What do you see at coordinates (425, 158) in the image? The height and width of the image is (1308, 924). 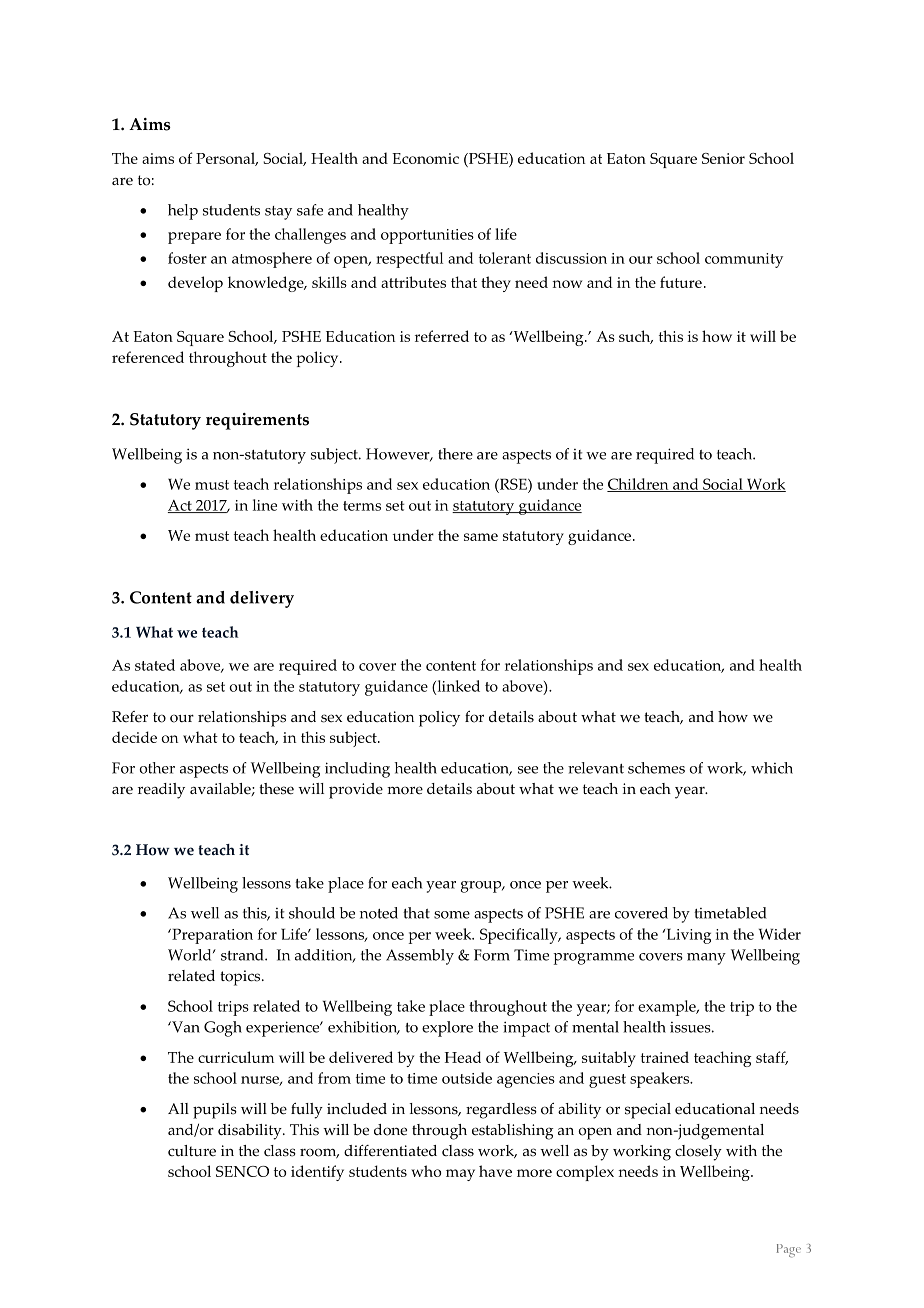 I see `Economic` at bounding box center [425, 158].
